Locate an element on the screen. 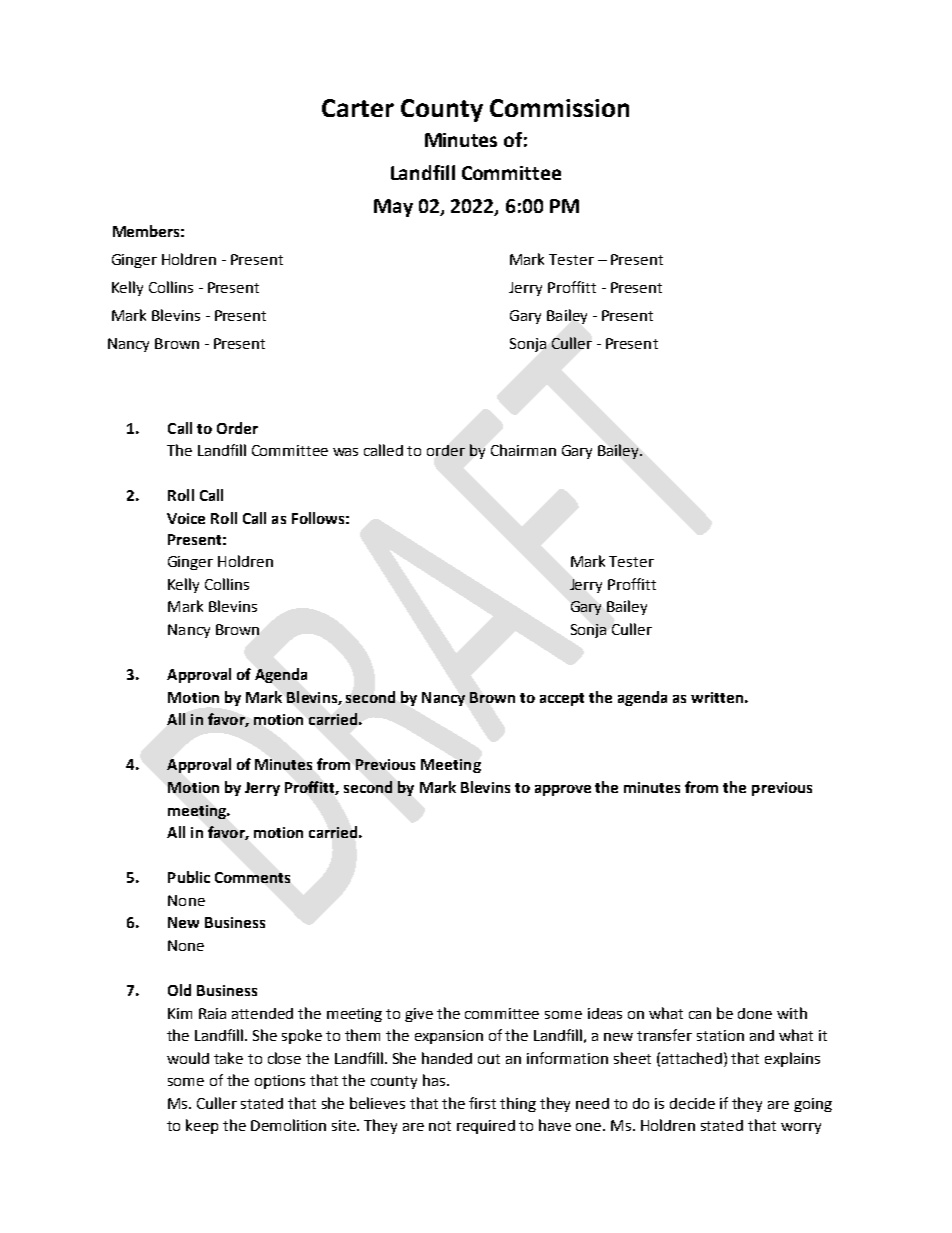 The image size is (952, 1233). Comments is located at coordinates (252, 877).
